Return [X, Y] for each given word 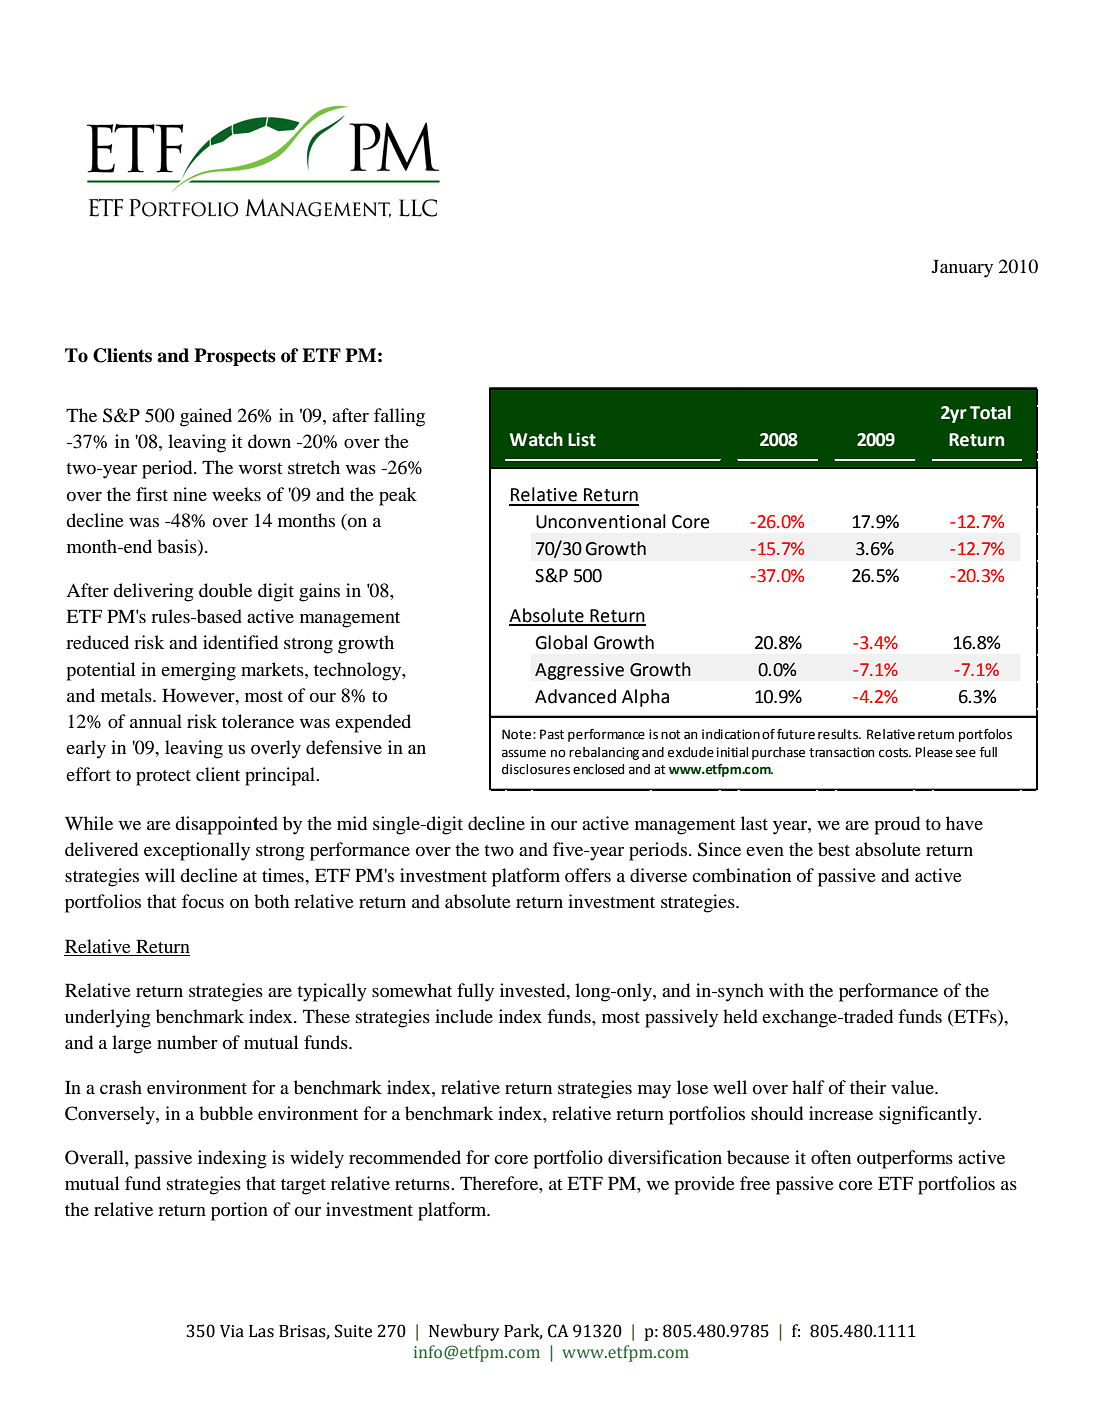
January [962, 268]
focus [203, 901]
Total [990, 413]
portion [239, 1211]
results [839, 734]
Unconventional [601, 521]
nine [190, 494]
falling [399, 417]
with [786, 990]
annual [156, 721]
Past [552, 734]
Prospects [235, 357]
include [464, 1016]
